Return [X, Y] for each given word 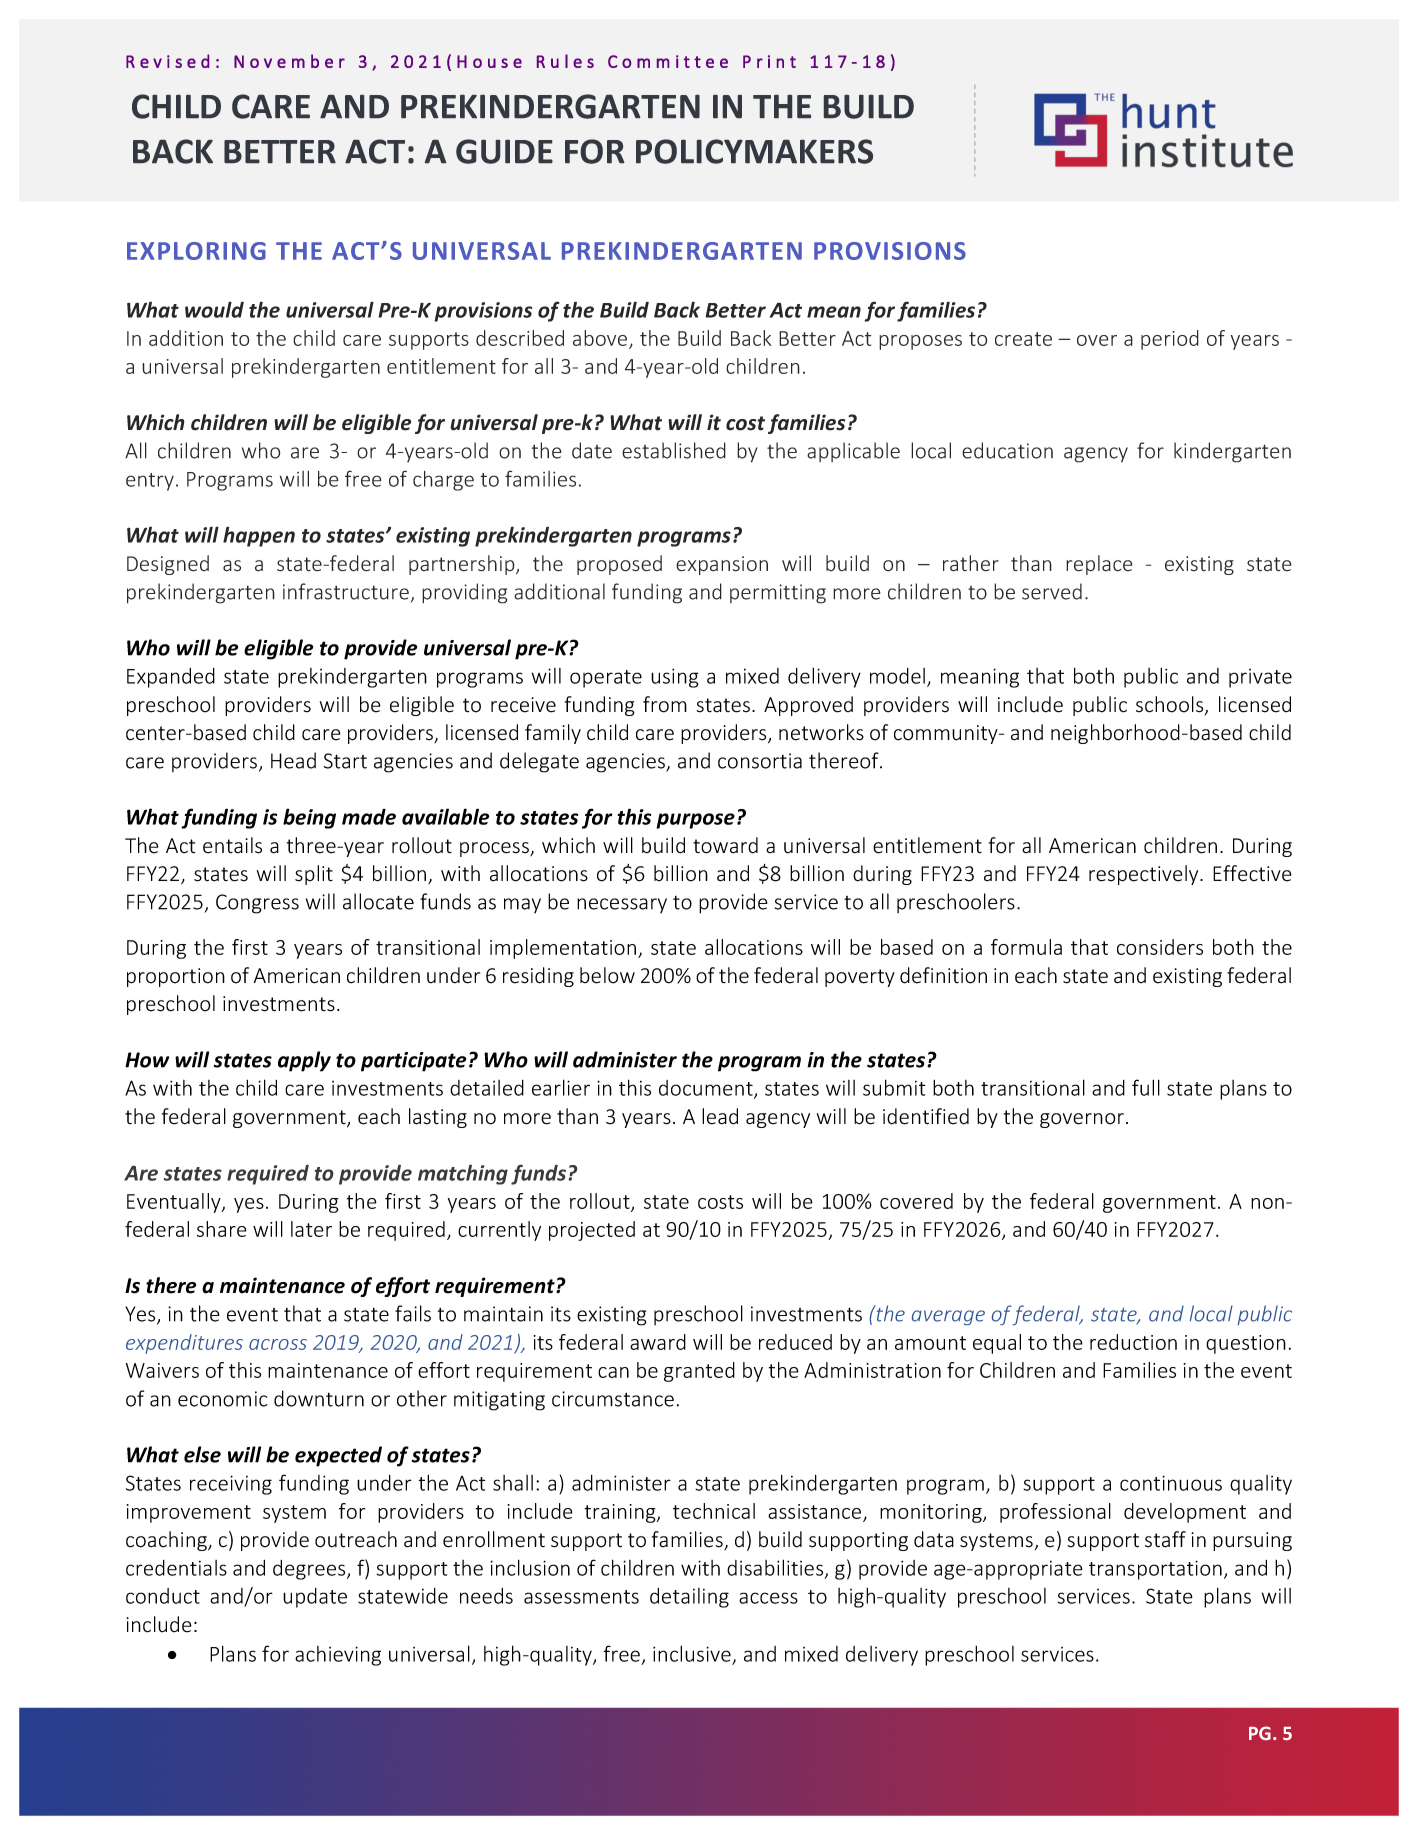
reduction [1133, 1342]
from [665, 704]
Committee [668, 61]
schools [1171, 705]
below [607, 975]
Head [293, 760]
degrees [310, 1570]
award [658, 1342]
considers [1160, 947]
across [278, 1344]
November [289, 61]
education [1007, 450]
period [1170, 340]
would [214, 309]
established [674, 450]
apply [304, 1061]
